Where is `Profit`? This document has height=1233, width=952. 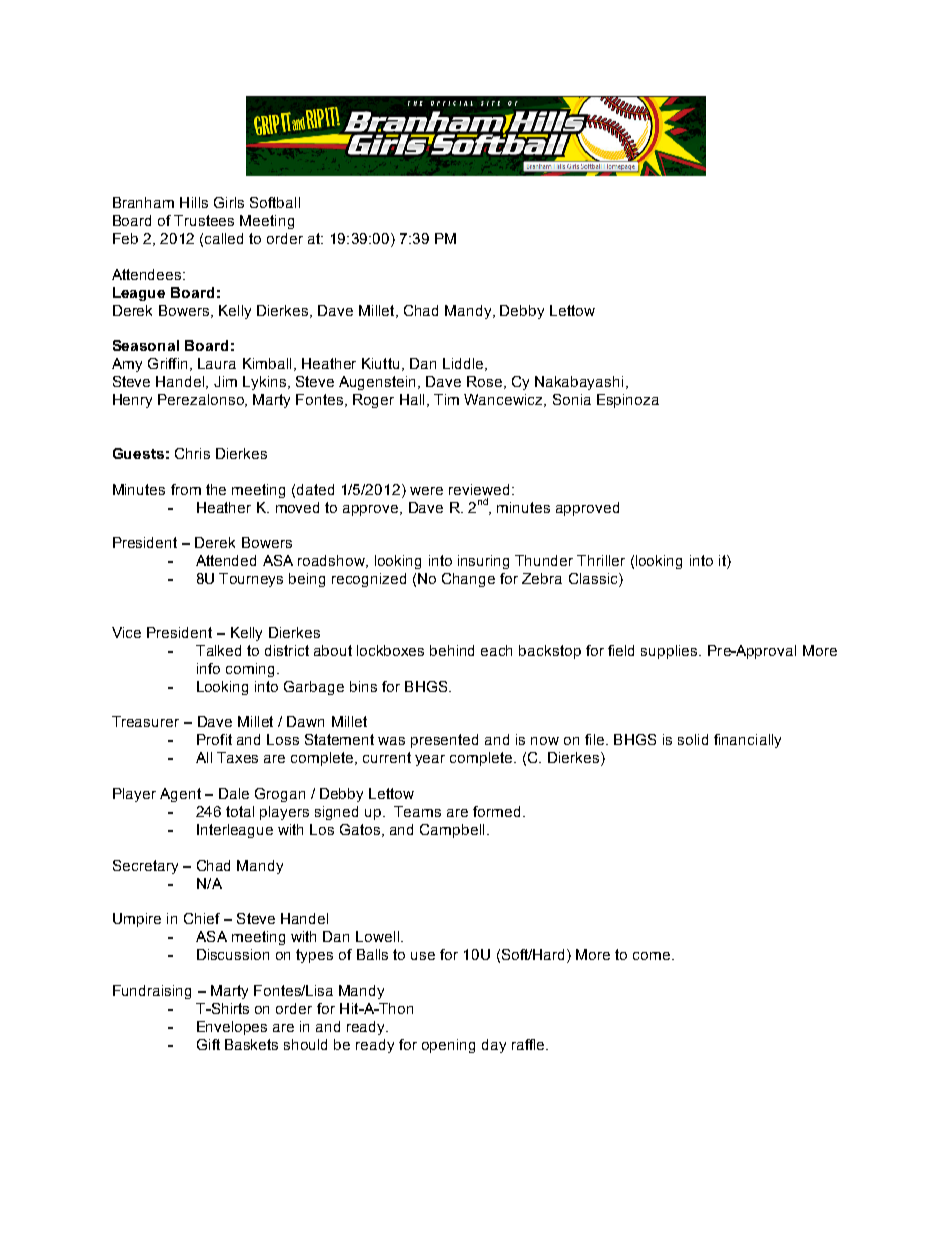 Profit is located at coordinates (214, 739).
